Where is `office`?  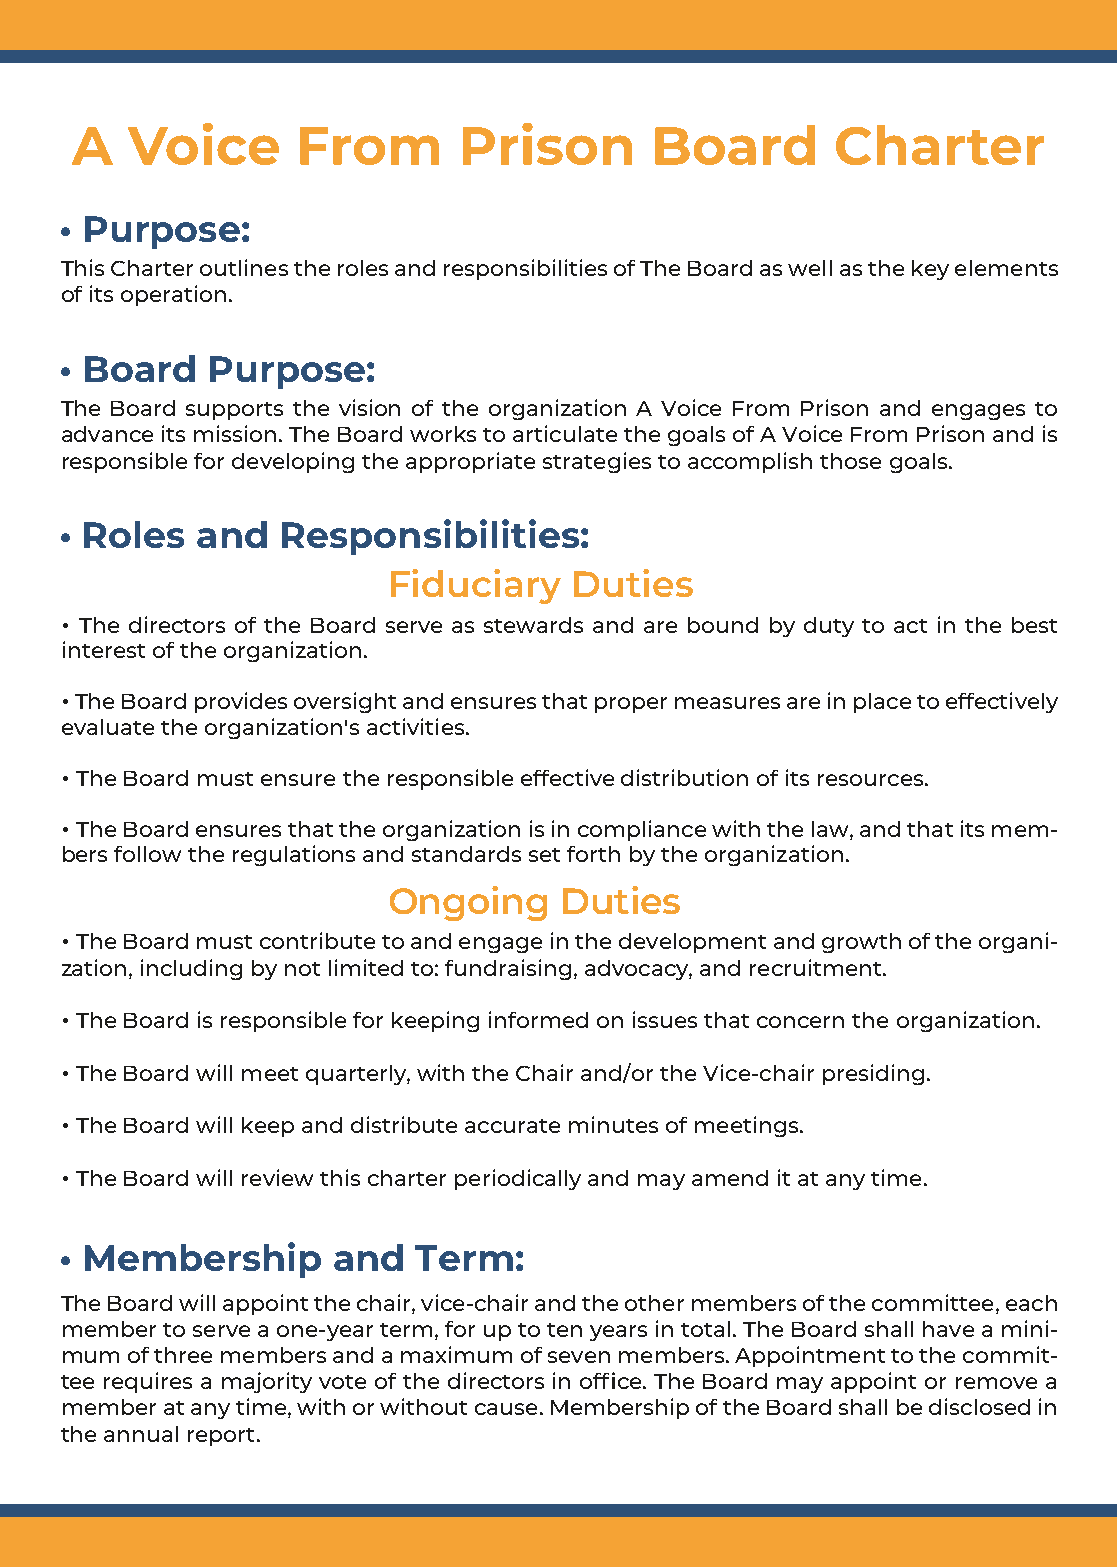
office is located at coordinates (612, 1380).
